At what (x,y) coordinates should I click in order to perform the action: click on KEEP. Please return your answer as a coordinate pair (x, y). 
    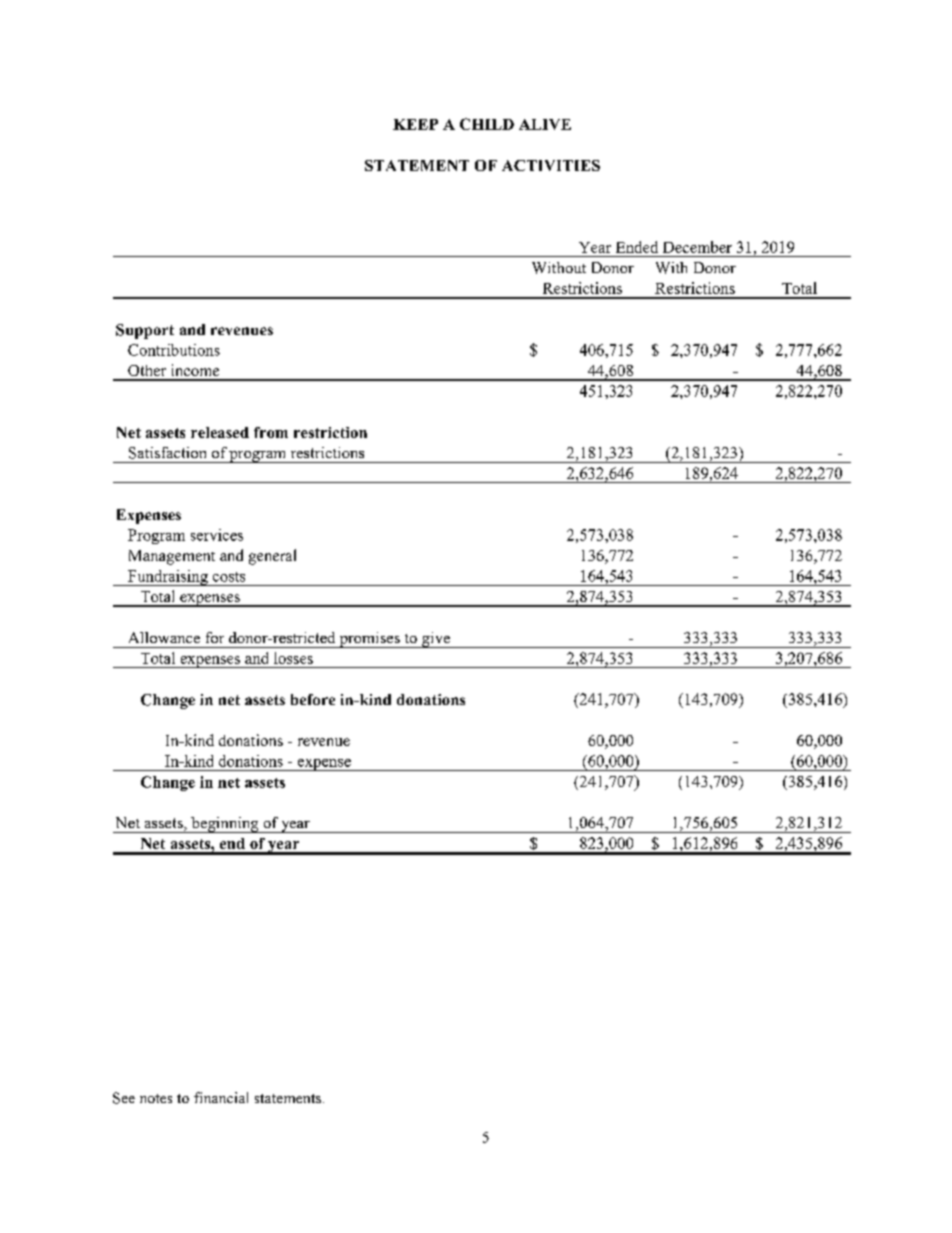
    Looking at the image, I should click on (415, 124).
